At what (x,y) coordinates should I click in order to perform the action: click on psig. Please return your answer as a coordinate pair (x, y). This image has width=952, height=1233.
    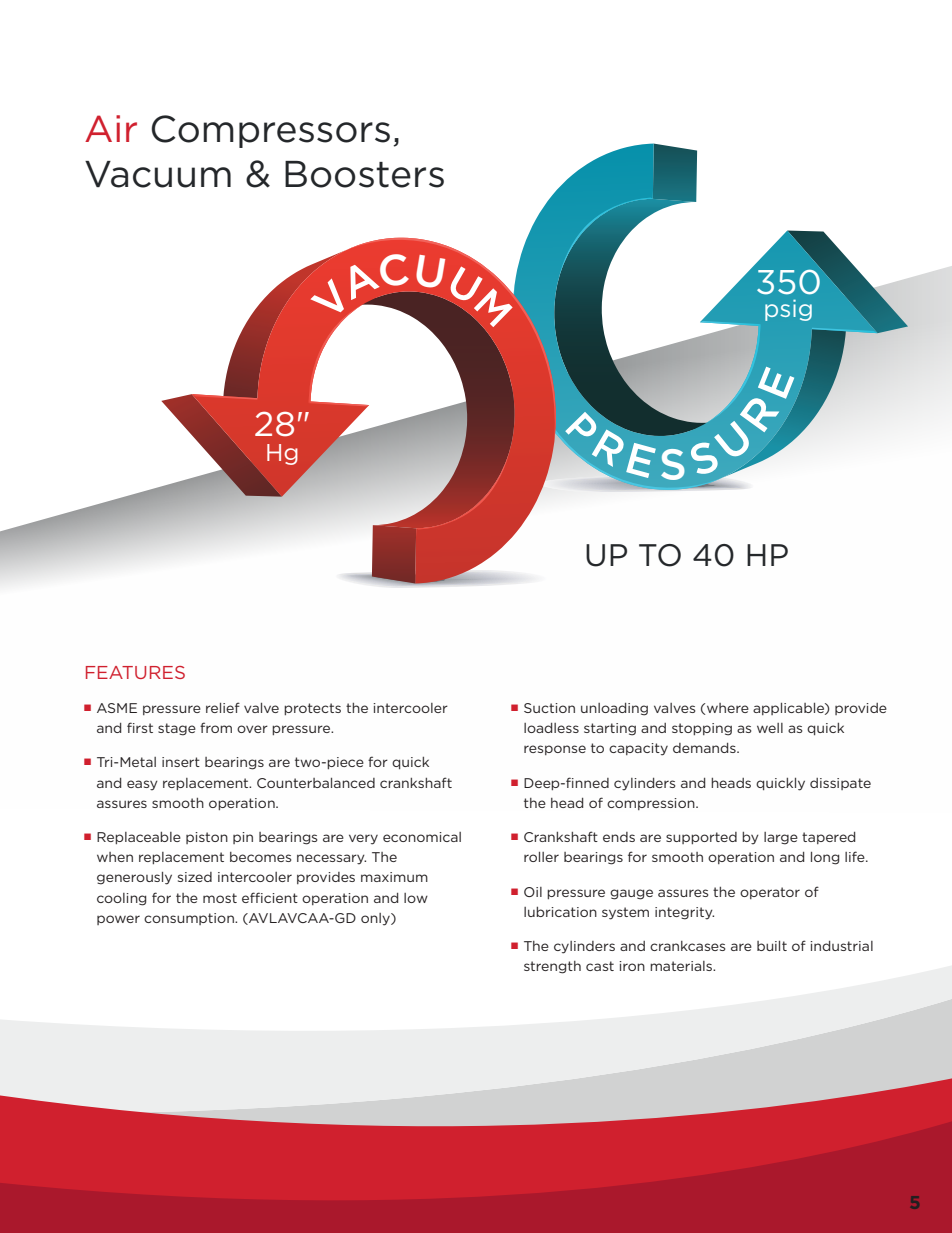
    Looking at the image, I should click on (788, 310).
